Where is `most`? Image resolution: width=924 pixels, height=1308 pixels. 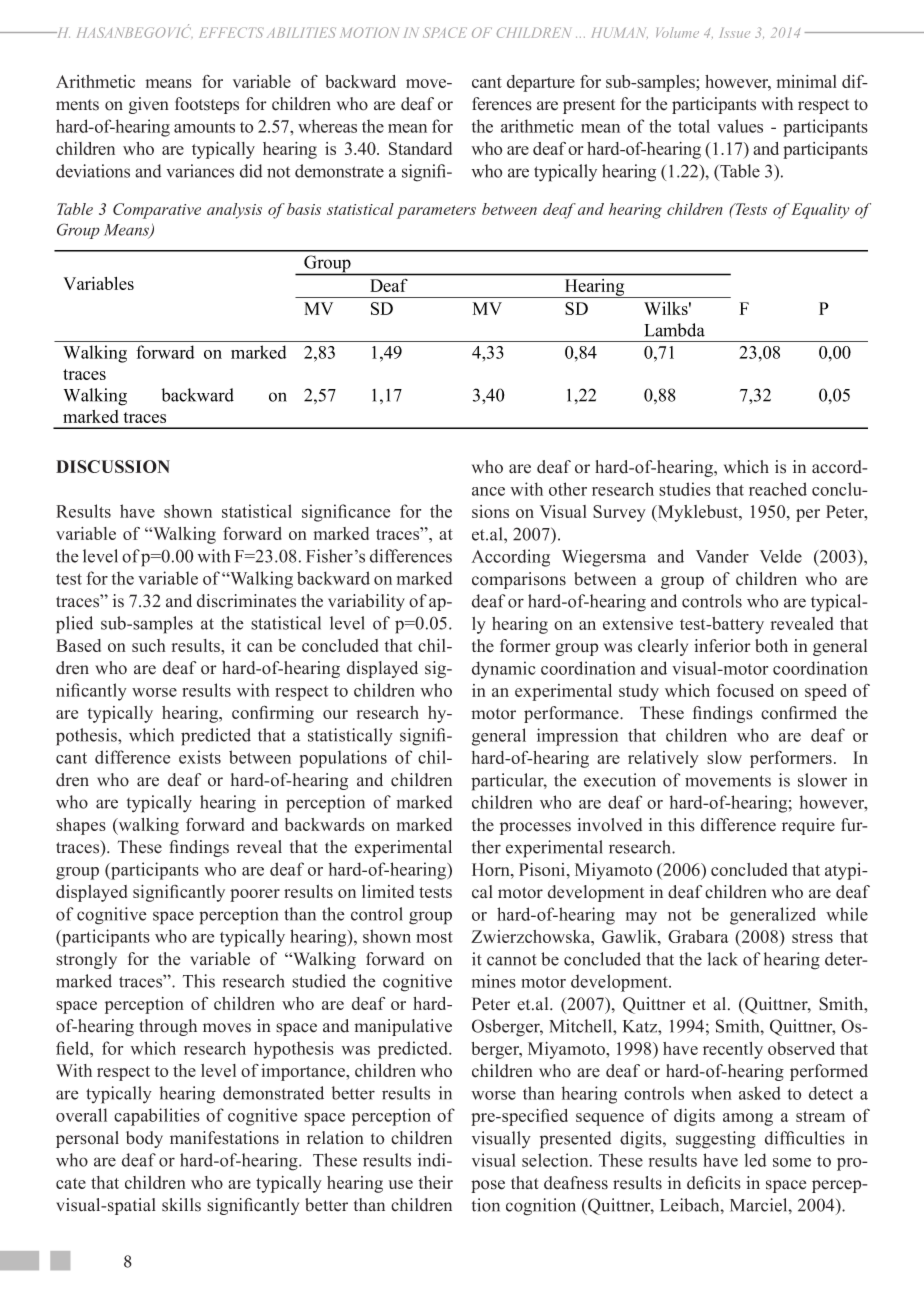
most is located at coordinates (434, 937).
